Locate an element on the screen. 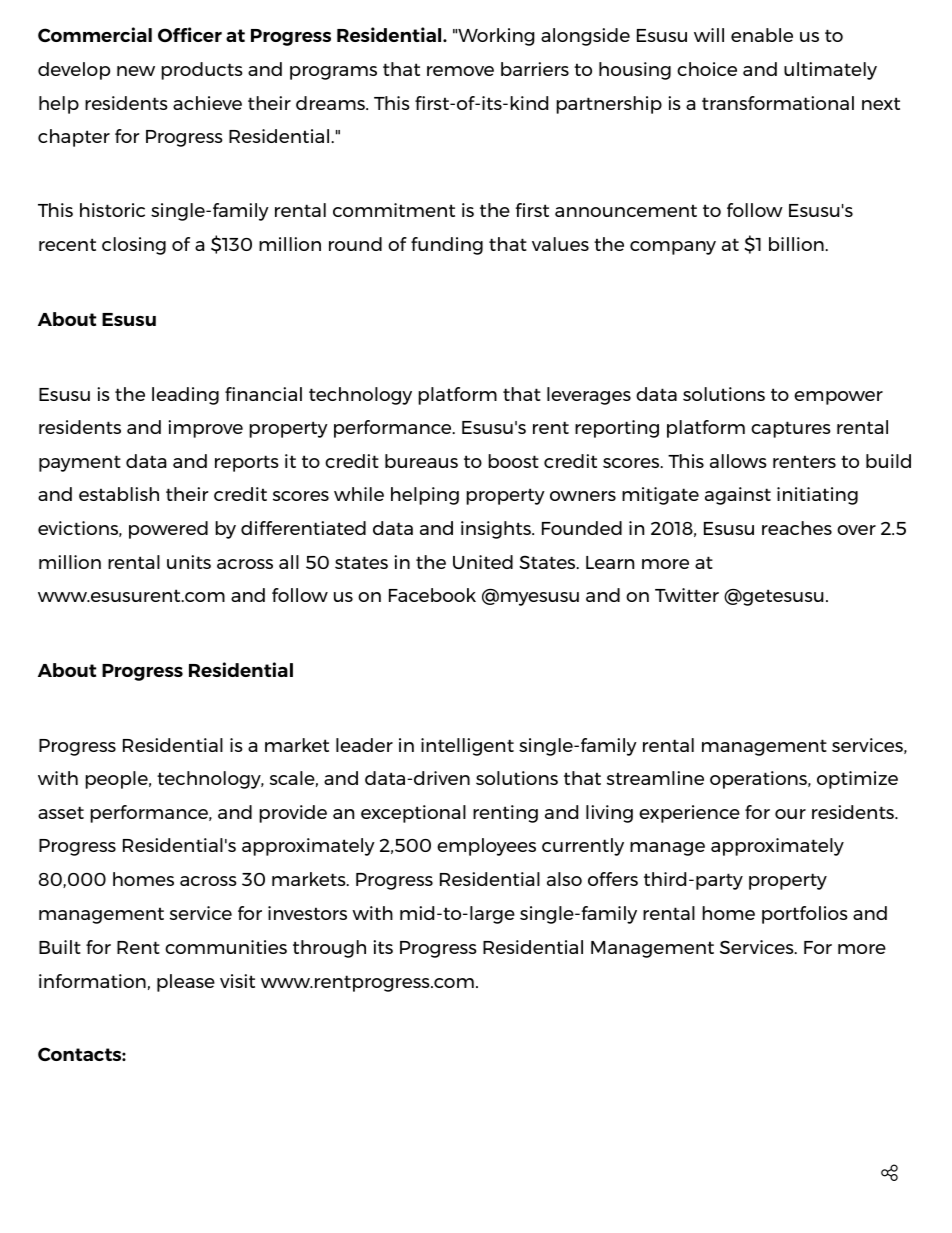 The image size is (952, 1233). ultimately is located at coordinates (830, 71).
